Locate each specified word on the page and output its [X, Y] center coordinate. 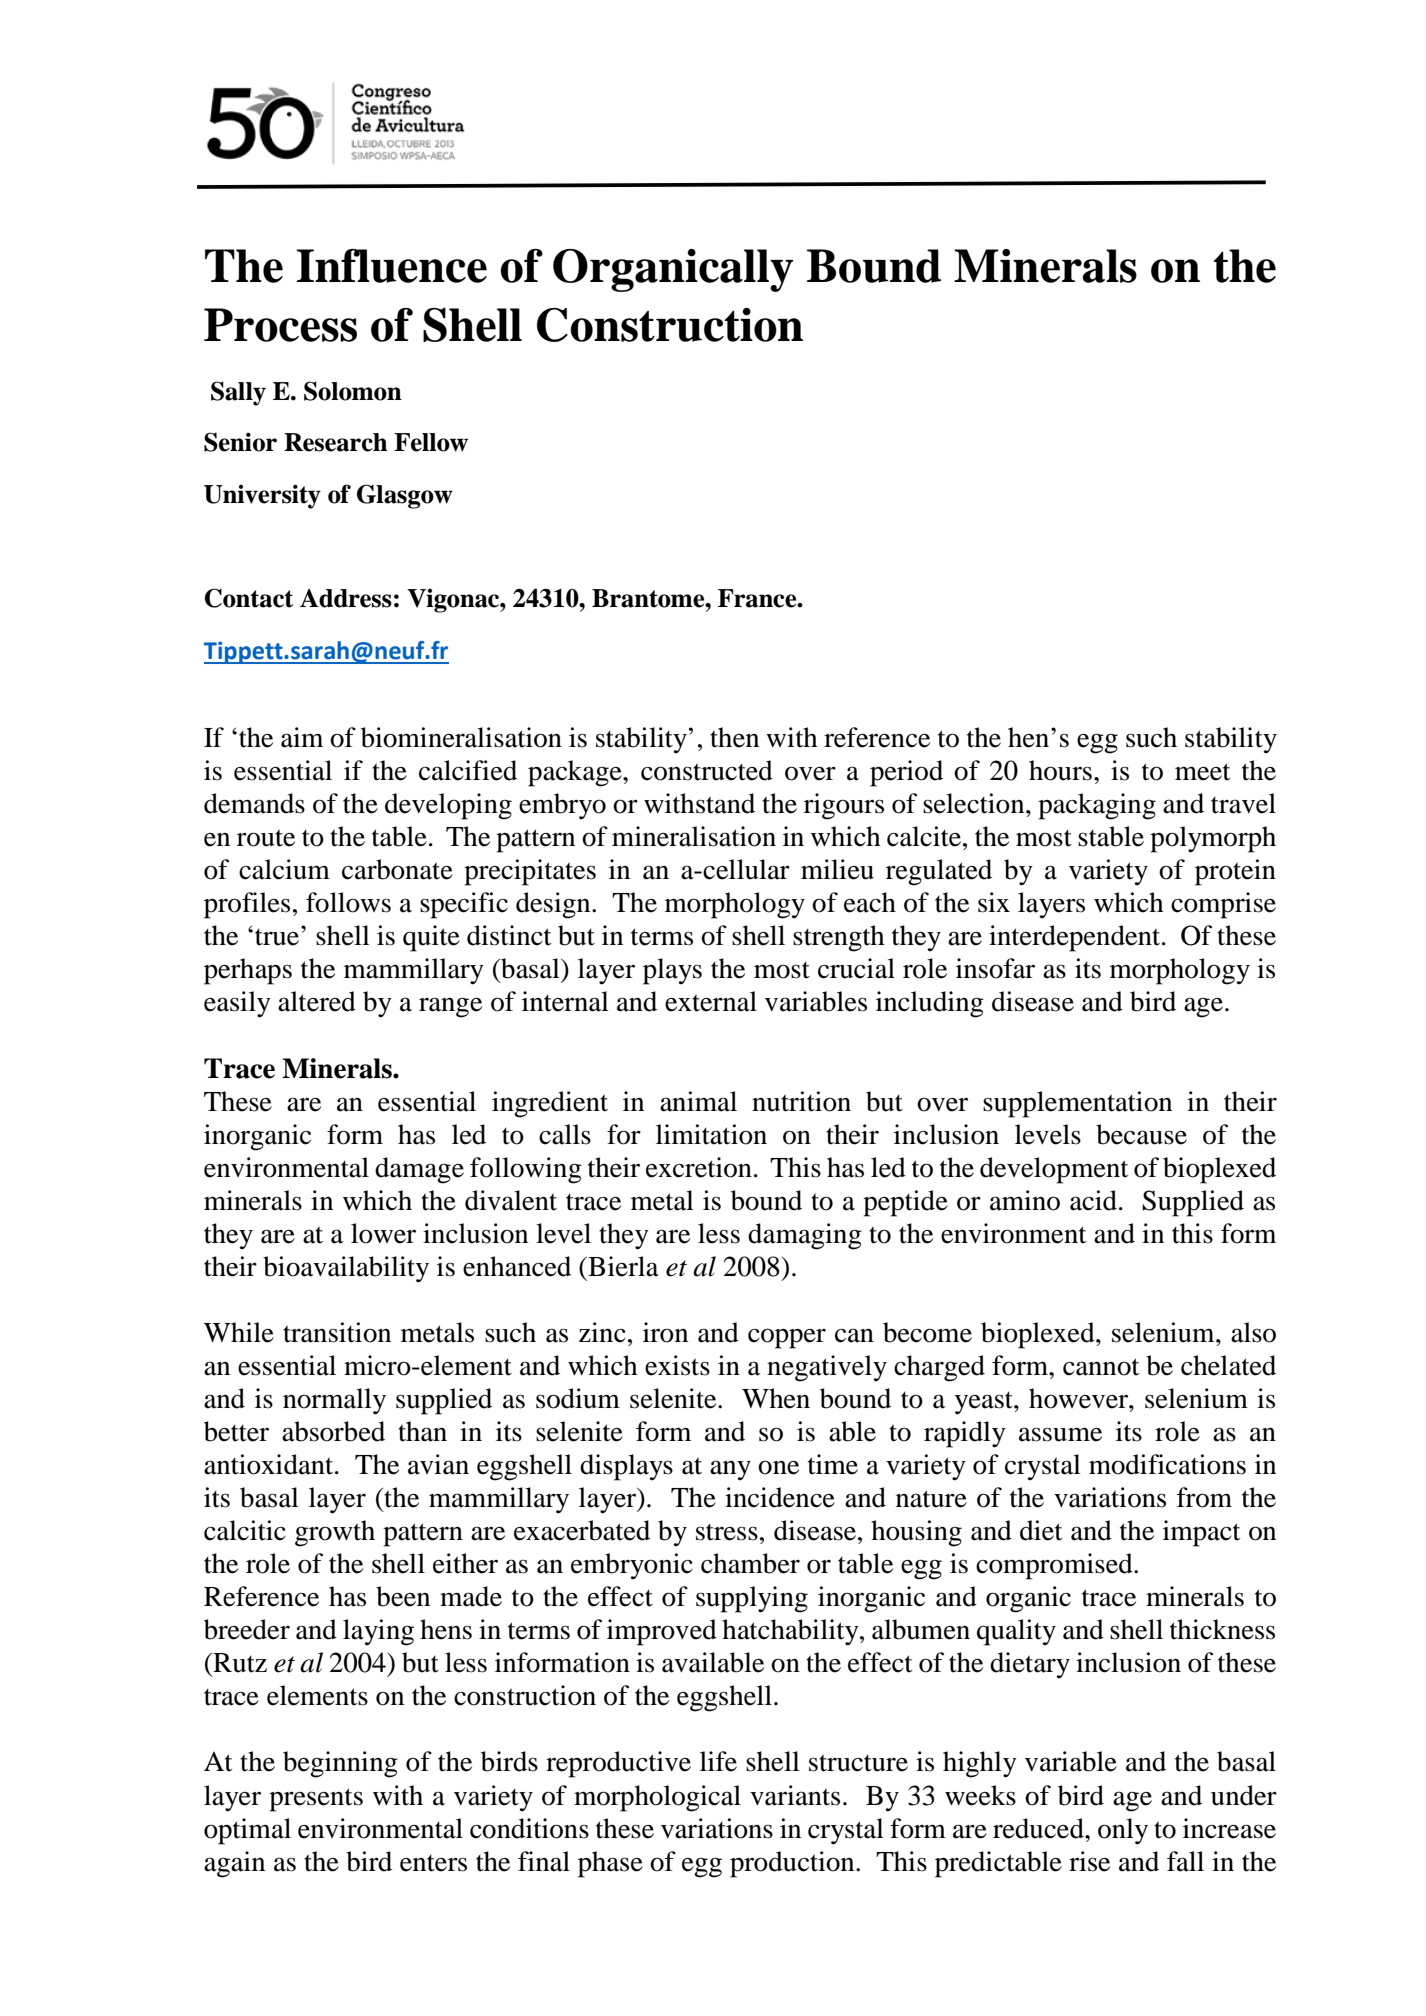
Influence [392, 266]
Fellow [431, 442]
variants [795, 1795]
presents [316, 1800]
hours [1060, 770]
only [1123, 1831]
